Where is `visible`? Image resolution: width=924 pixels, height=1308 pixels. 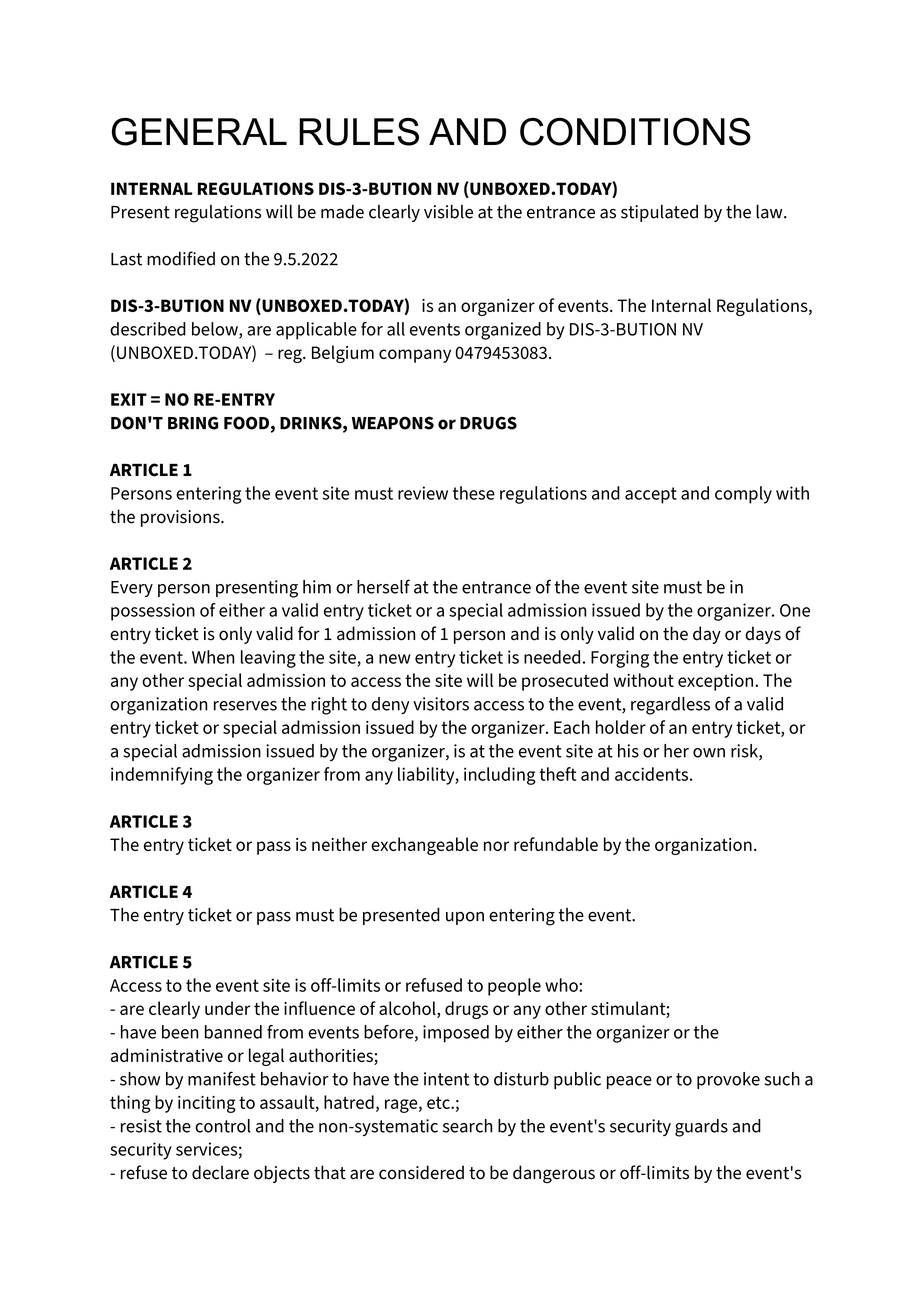 visible is located at coordinates (448, 212).
